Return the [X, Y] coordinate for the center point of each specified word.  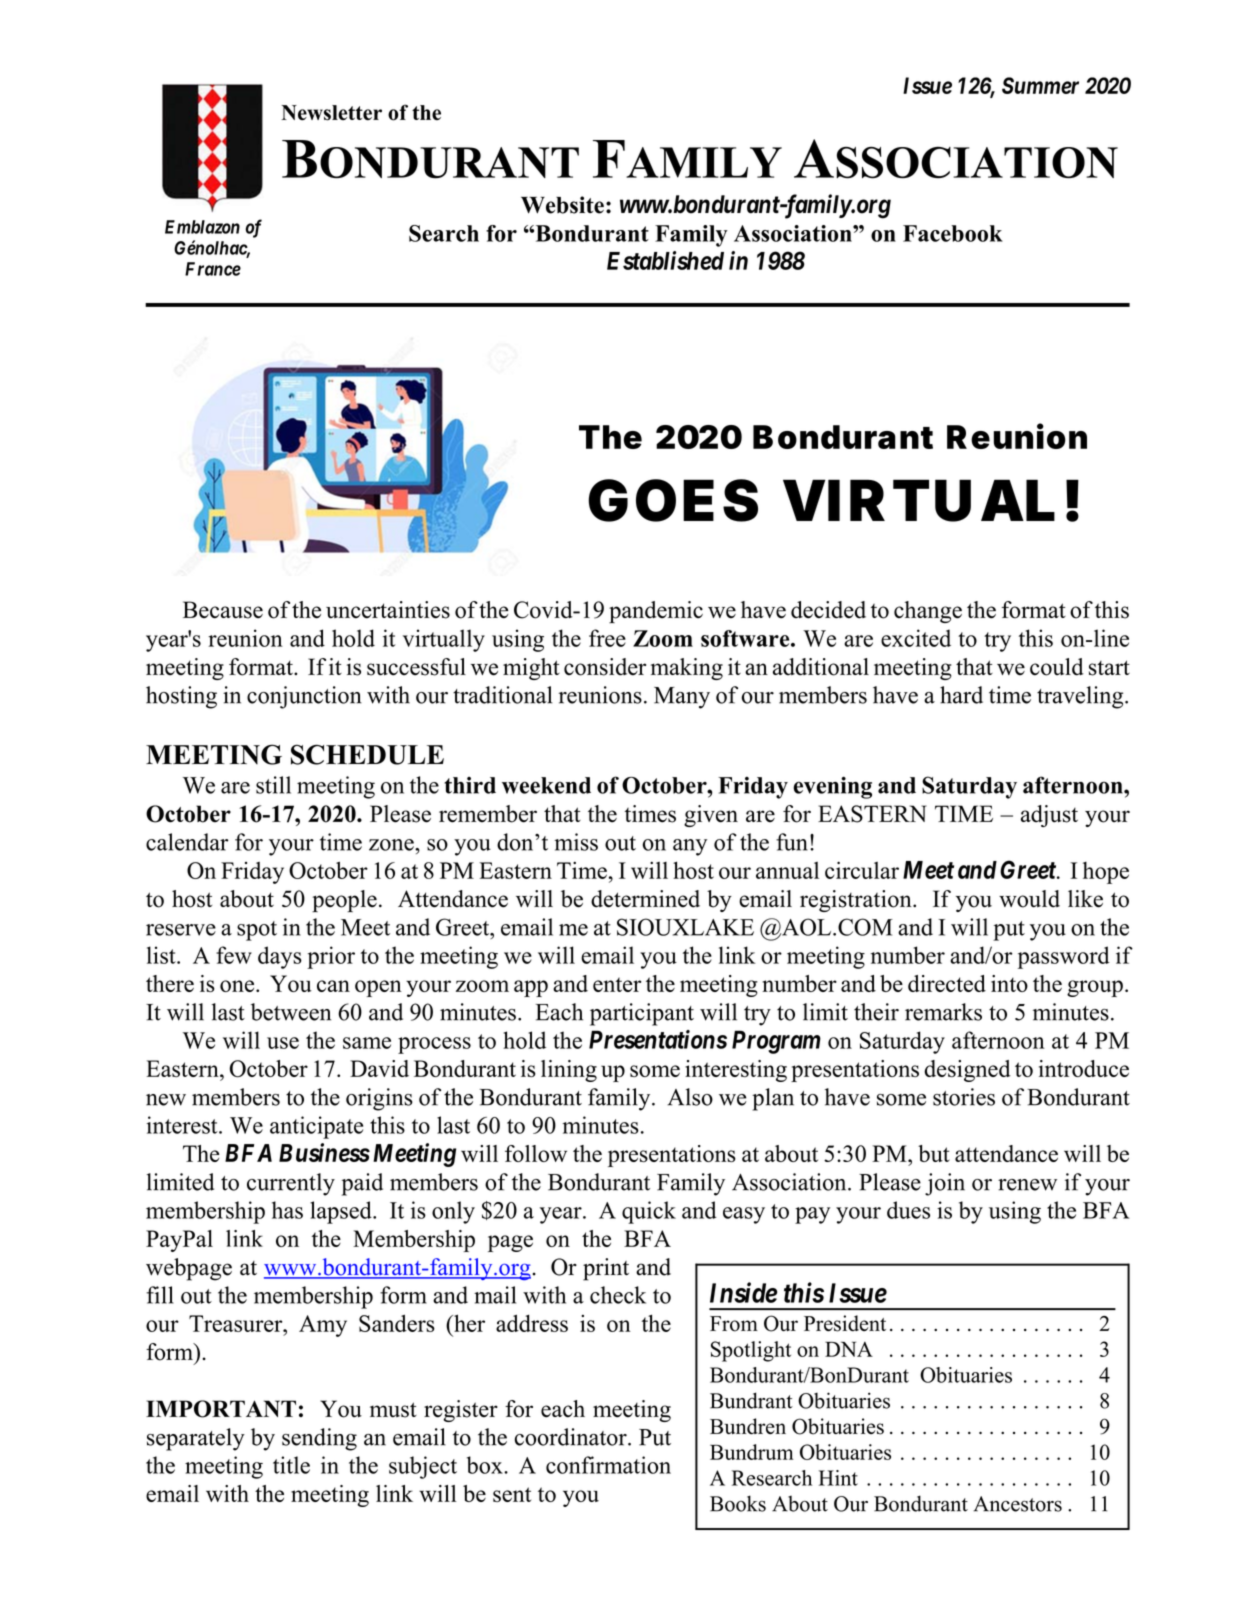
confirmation [608, 1465]
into [1009, 983]
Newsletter [331, 113]
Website [562, 205]
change [928, 612]
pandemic [656, 612]
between [291, 1012]
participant [642, 1014]
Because [223, 610]
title [291, 1465]
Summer [1040, 85]
